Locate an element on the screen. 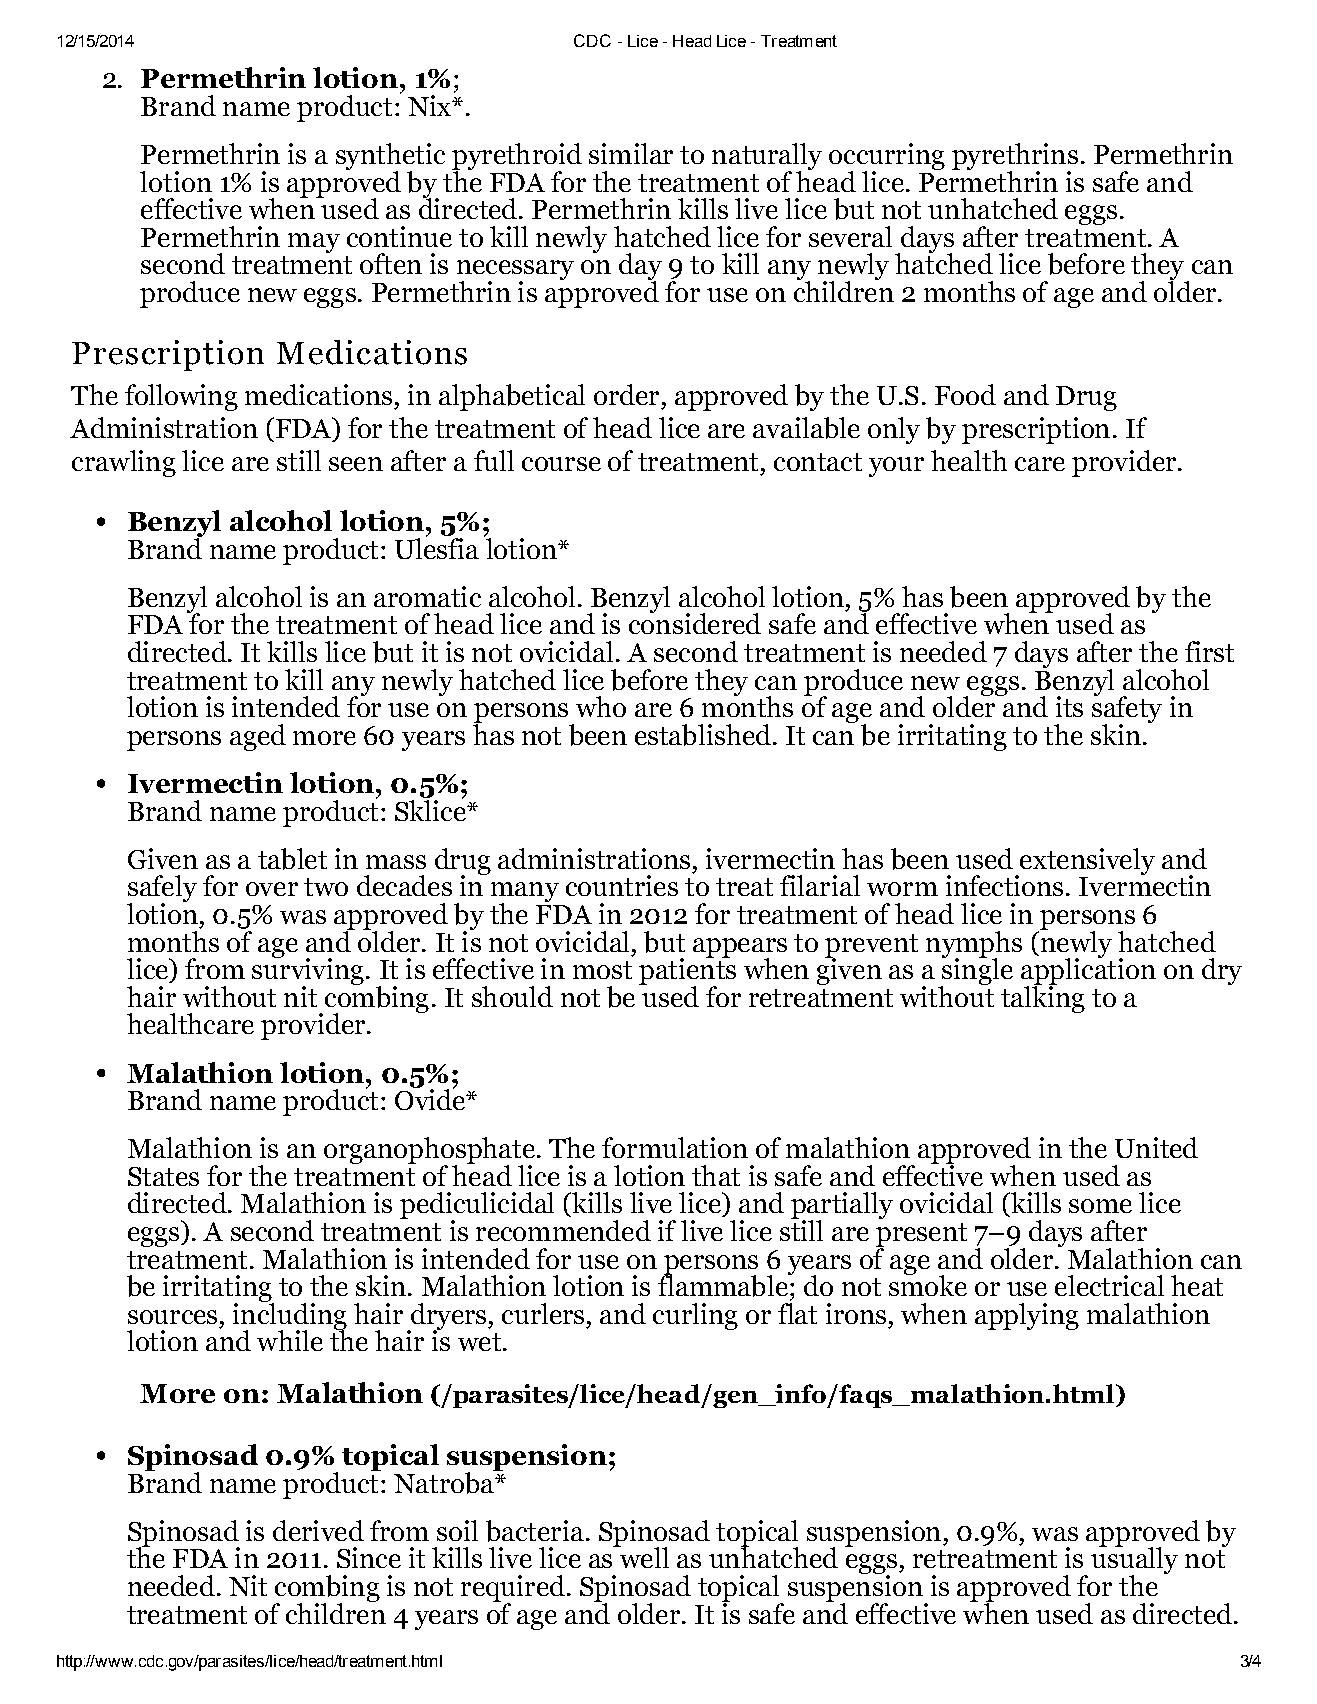  pyrethrins is located at coordinates (1015, 157).
